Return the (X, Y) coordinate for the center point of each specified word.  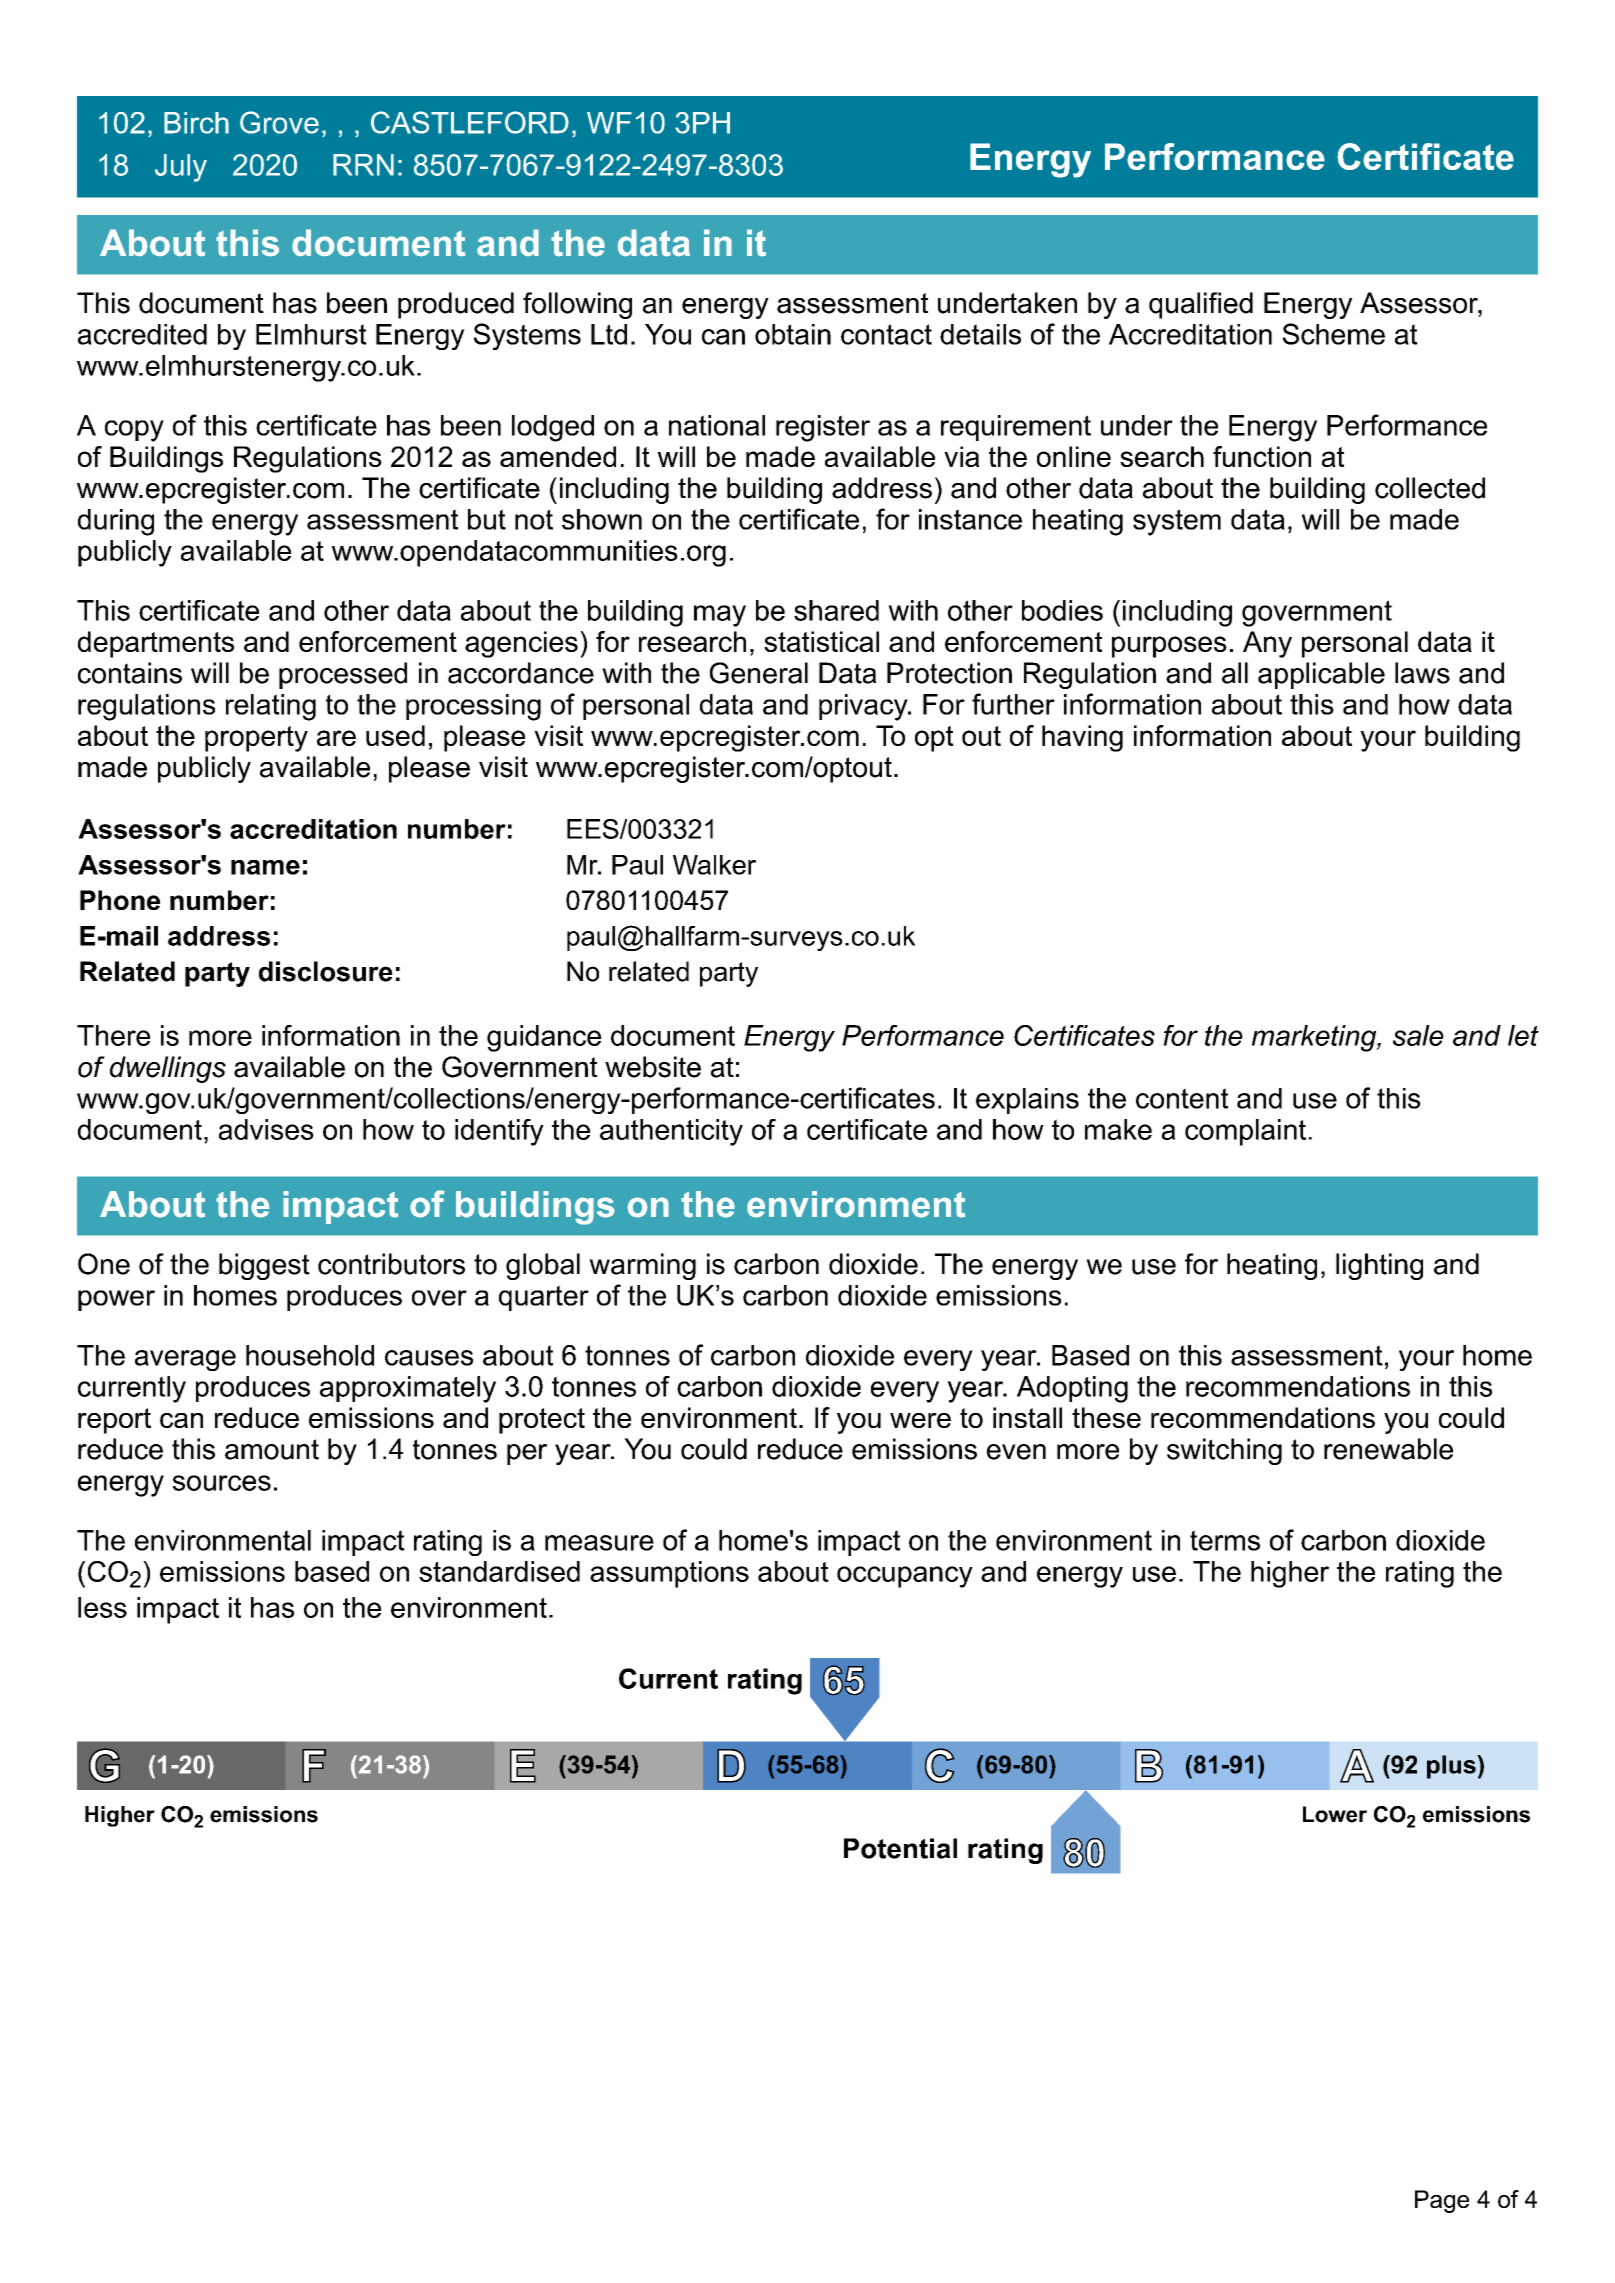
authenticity (671, 1132)
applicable (1321, 675)
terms (1225, 1540)
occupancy (905, 1577)
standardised (499, 1571)
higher (1290, 1574)
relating (271, 707)
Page (1442, 2201)
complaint (1245, 1132)
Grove (279, 122)
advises (266, 1129)
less (102, 1607)
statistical (821, 641)
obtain (793, 334)
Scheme (1334, 334)
